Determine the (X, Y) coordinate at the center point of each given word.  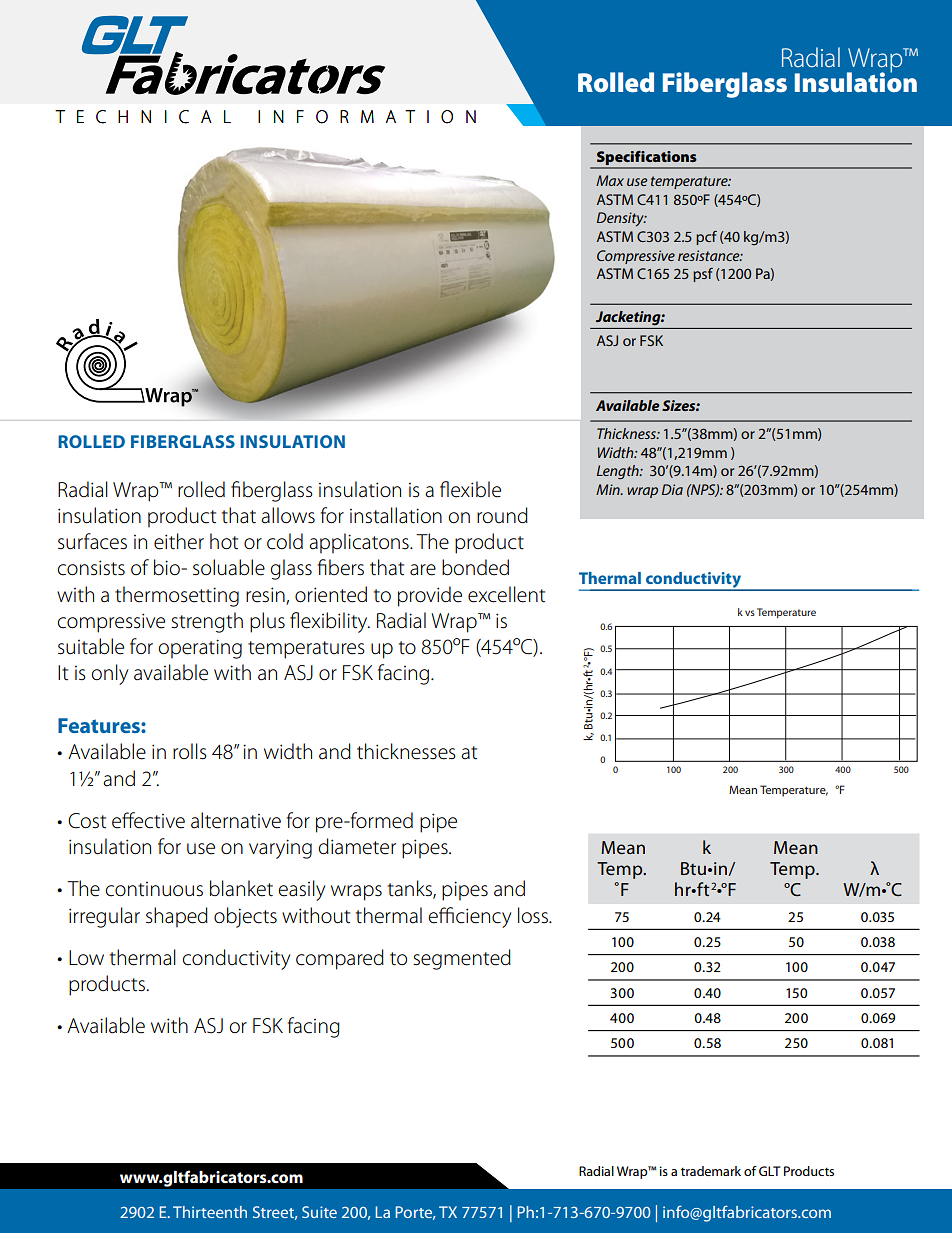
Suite (319, 1212)
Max (610, 180)
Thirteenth (210, 1212)
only (109, 674)
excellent (506, 594)
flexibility (330, 622)
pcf (706, 238)
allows (288, 515)
